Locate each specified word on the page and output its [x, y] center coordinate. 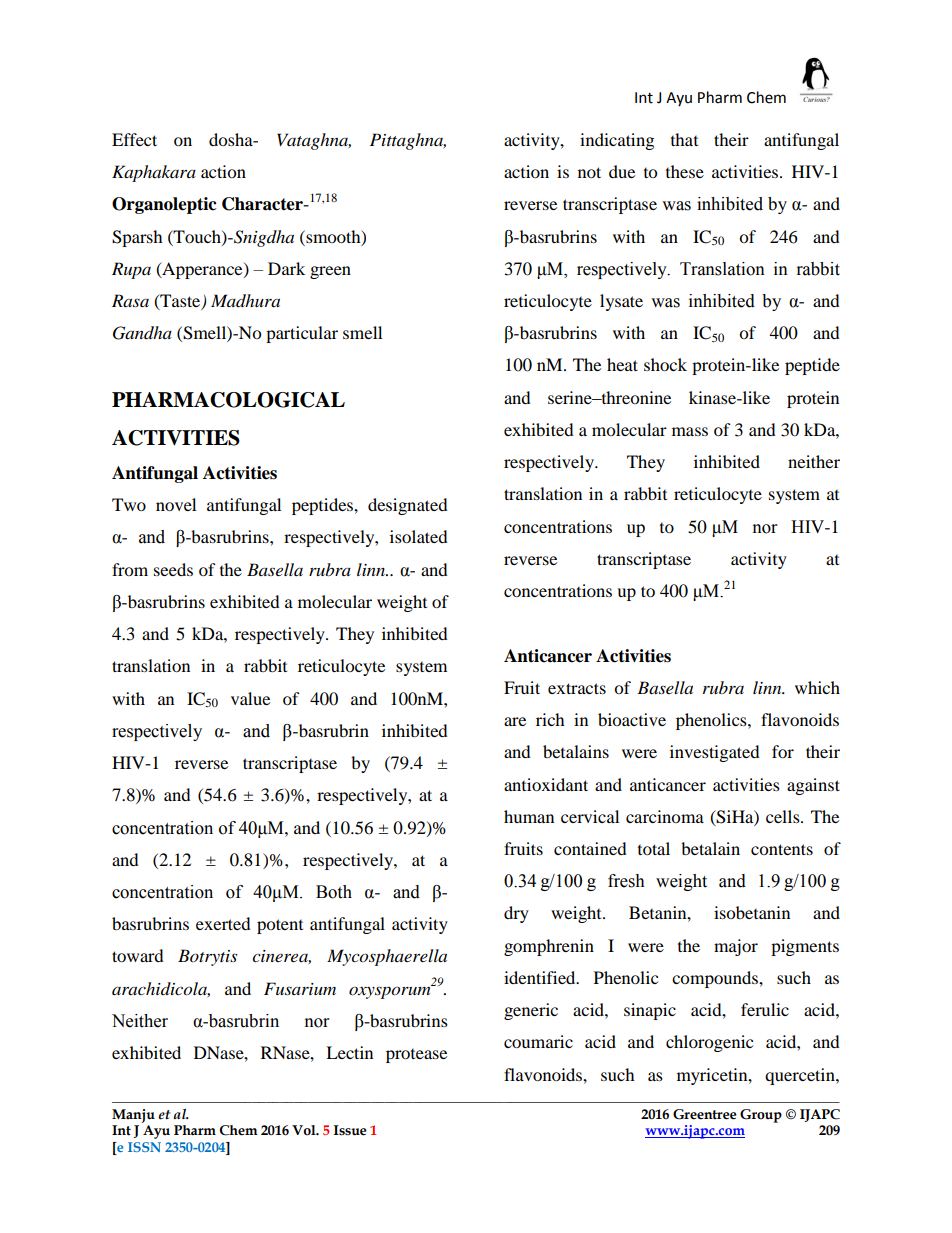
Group [761, 1116]
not [589, 172]
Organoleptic [164, 205]
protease [416, 1056]
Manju [133, 1116]
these [685, 171]
